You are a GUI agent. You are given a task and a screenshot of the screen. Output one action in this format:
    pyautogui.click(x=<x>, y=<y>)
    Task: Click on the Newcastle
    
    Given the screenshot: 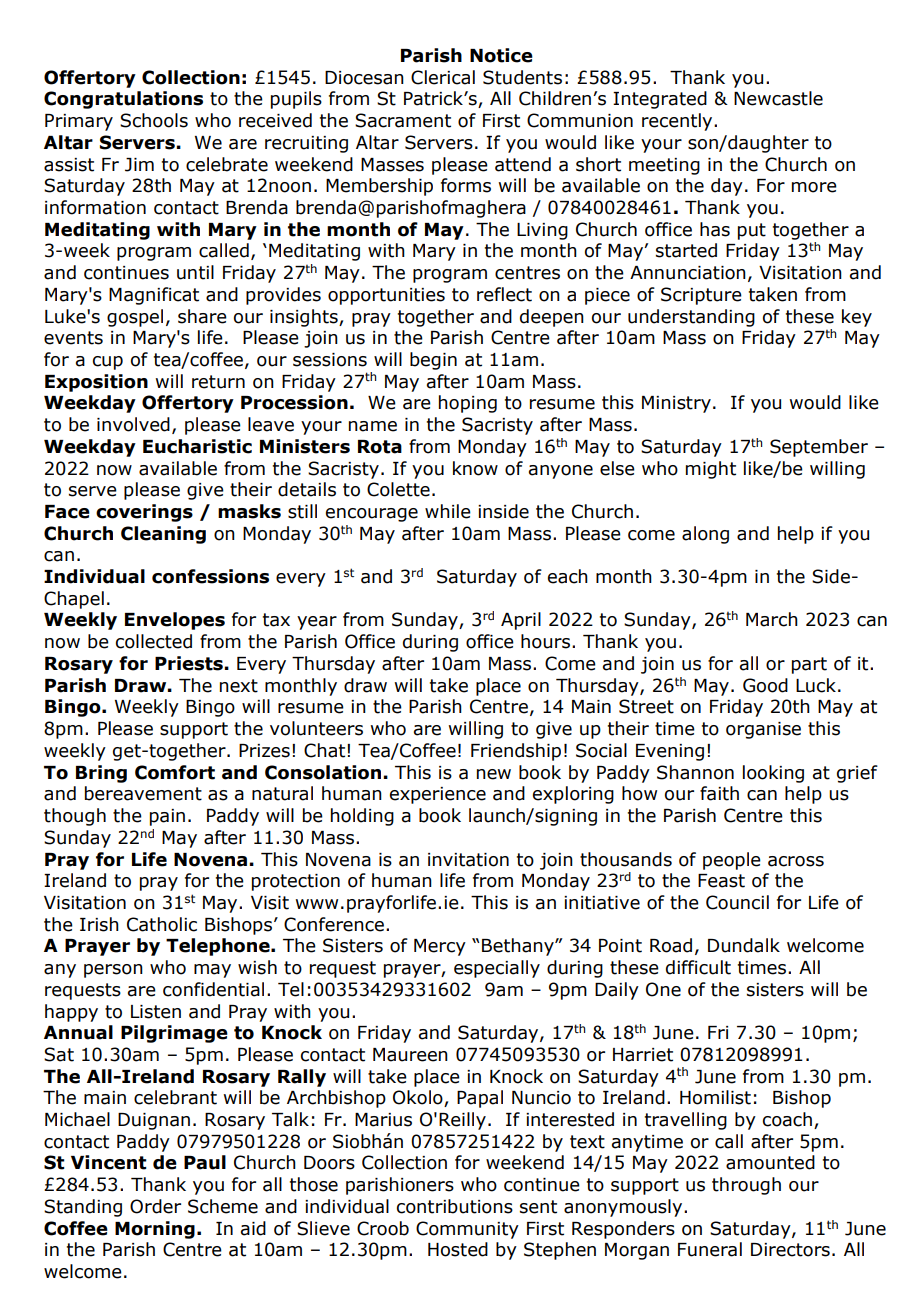 What is the action you would take?
    pyautogui.click(x=778, y=98)
